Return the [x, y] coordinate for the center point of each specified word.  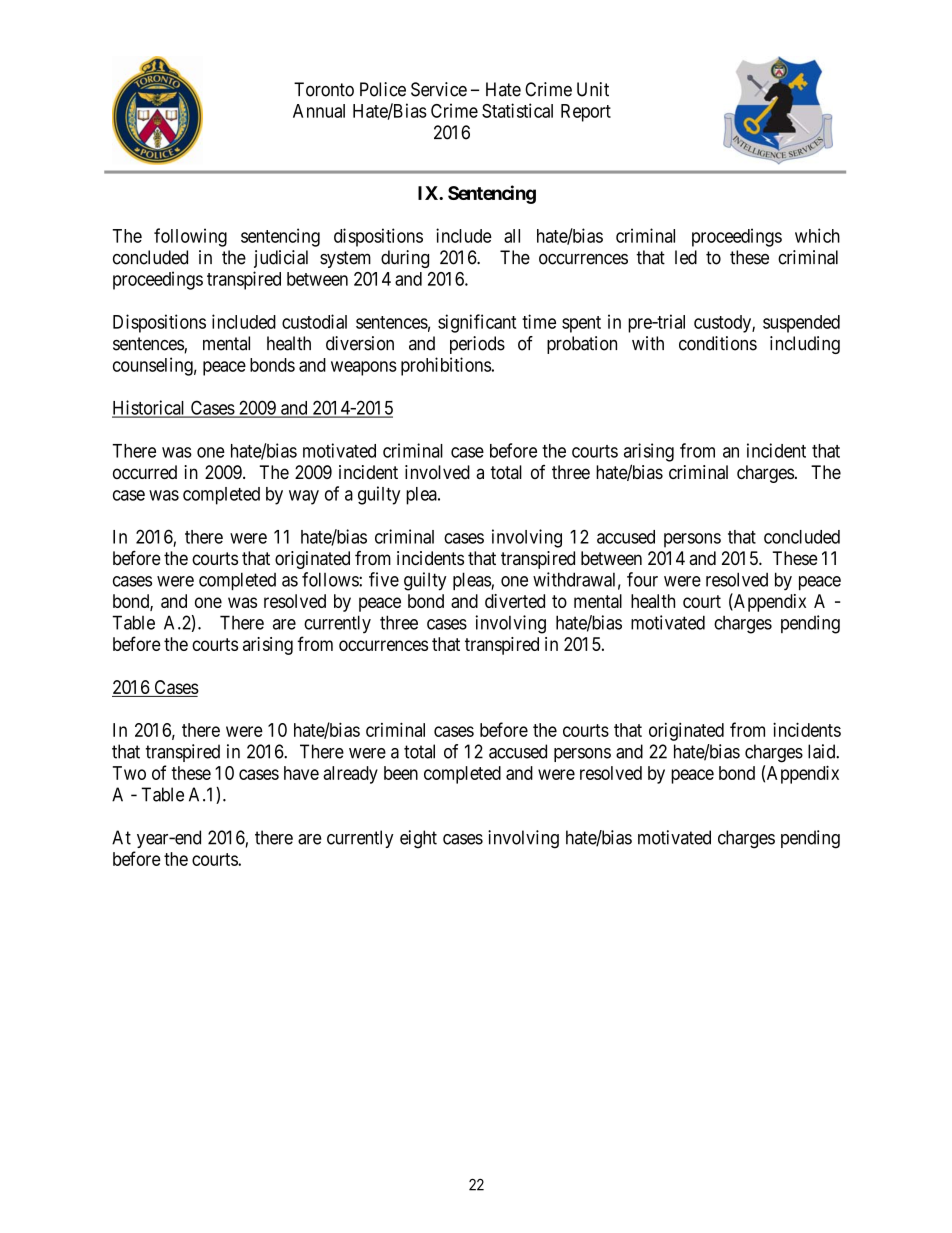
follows [331, 579]
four [642, 579]
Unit [593, 89]
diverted [515, 601]
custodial [314, 321]
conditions [718, 343]
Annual [319, 111]
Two [129, 773]
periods [477, 345]
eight [418, 839]
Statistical [517, 110]
